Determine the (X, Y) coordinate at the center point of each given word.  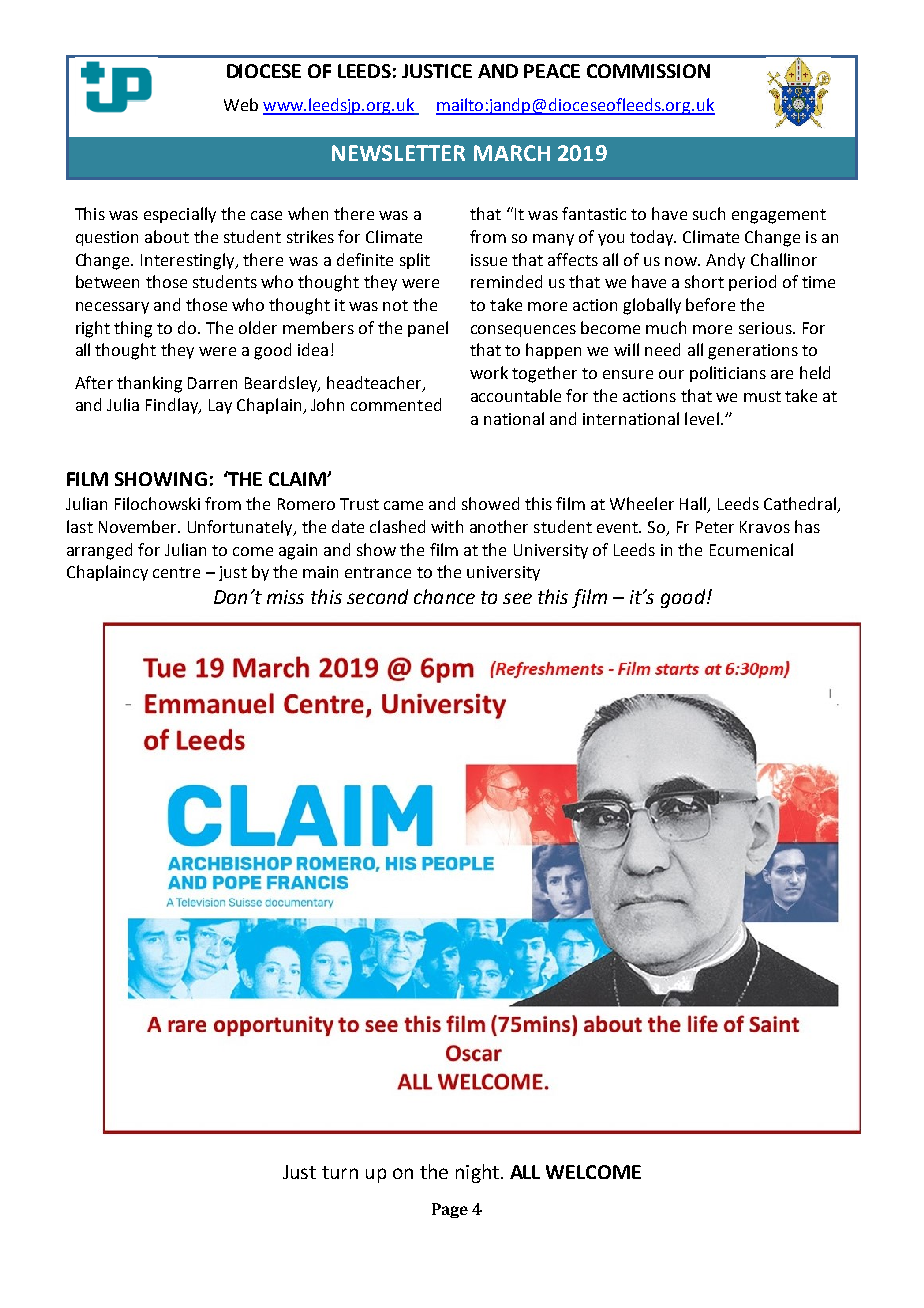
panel (428, 329)
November (139, 526)
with (447, 526)
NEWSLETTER (398, 153)
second (377, 596)
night (477, 1173)
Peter (715, 527)
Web (241, 104)
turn (340, 1172)
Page (450, 1210)
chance (444, 596)
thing (133, 329)
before (710, 304)
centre (176, 572)
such (709, 213)
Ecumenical (751, 549)
